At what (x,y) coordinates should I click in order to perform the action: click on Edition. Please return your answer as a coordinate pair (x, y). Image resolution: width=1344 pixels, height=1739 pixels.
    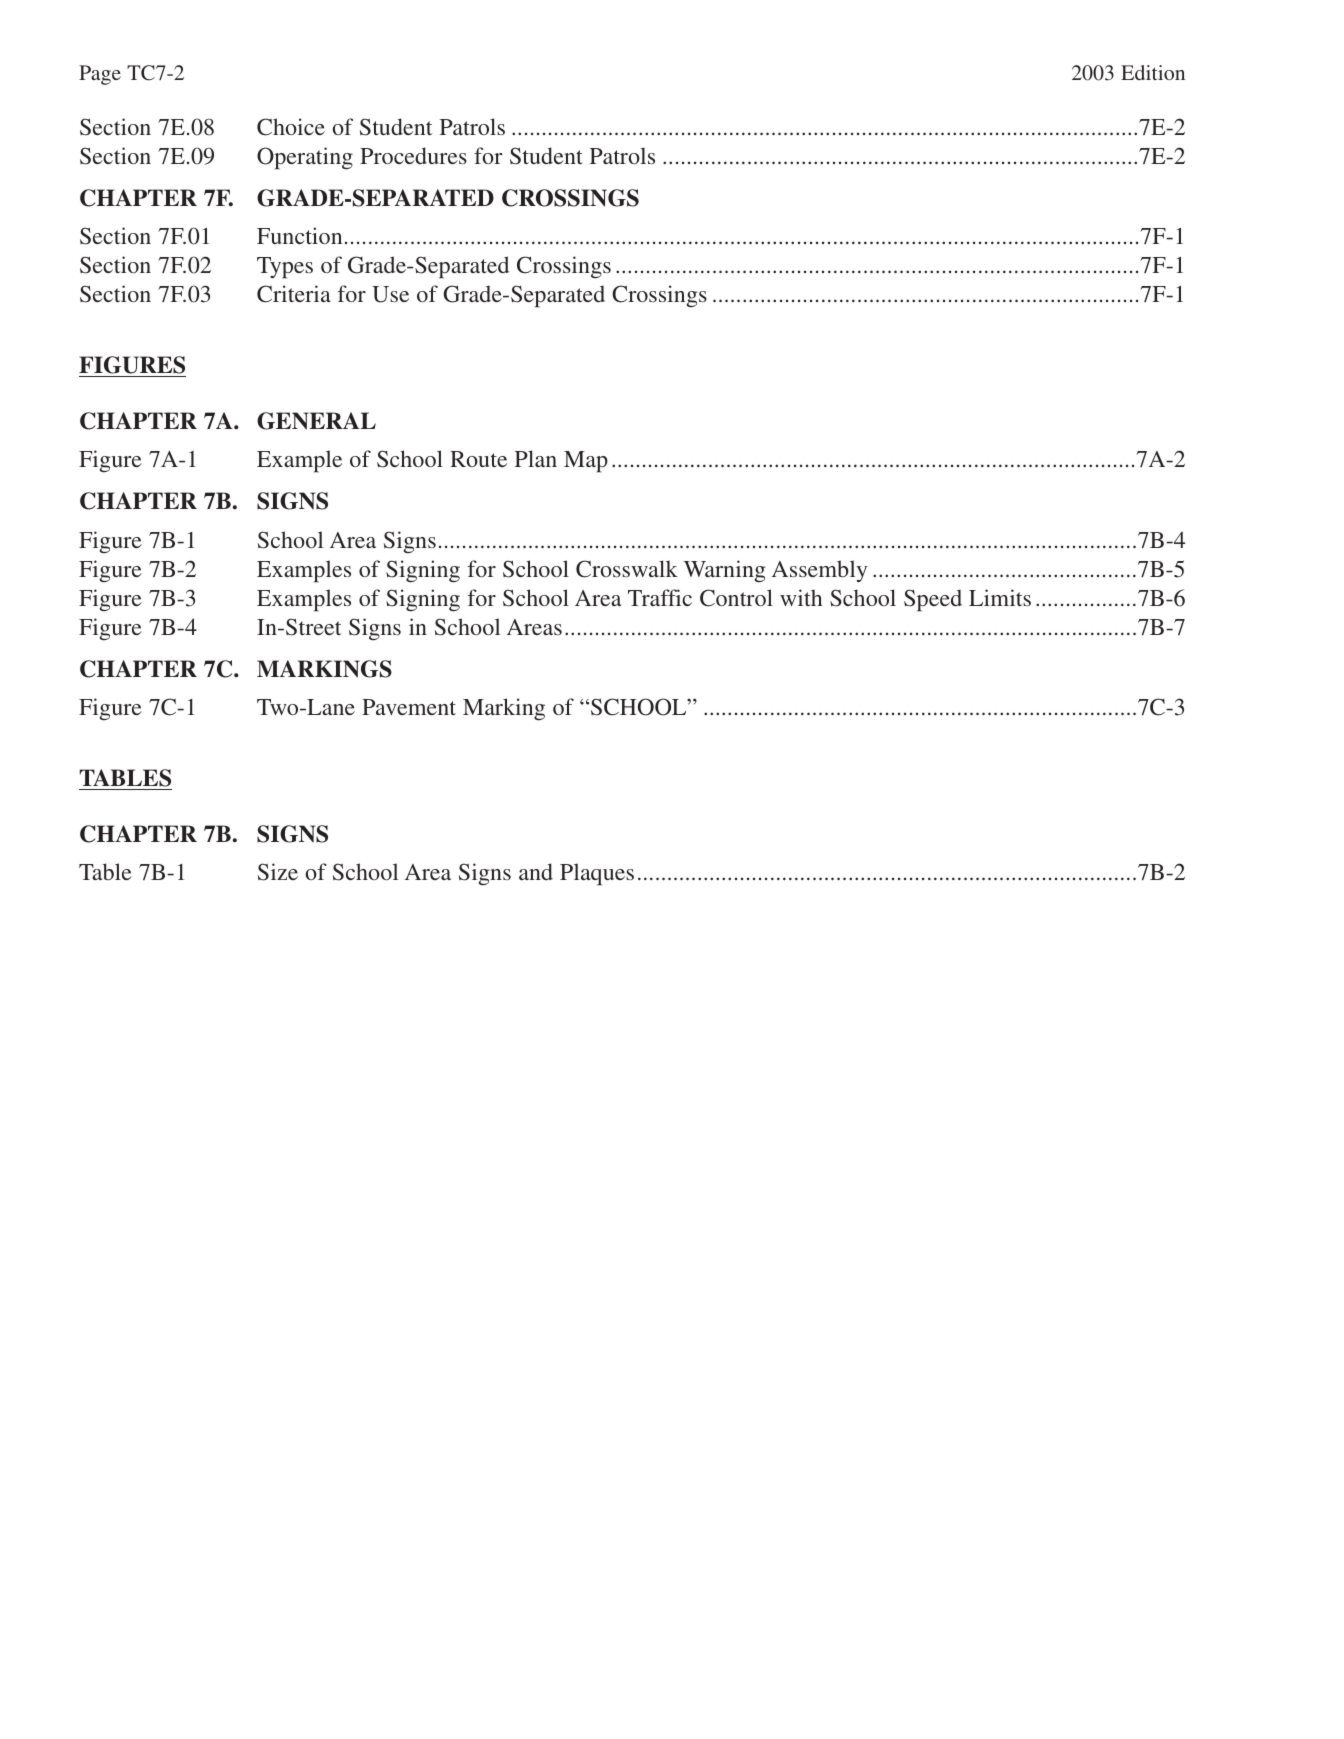
    Looking at the image, I should click on (1153, 72).
